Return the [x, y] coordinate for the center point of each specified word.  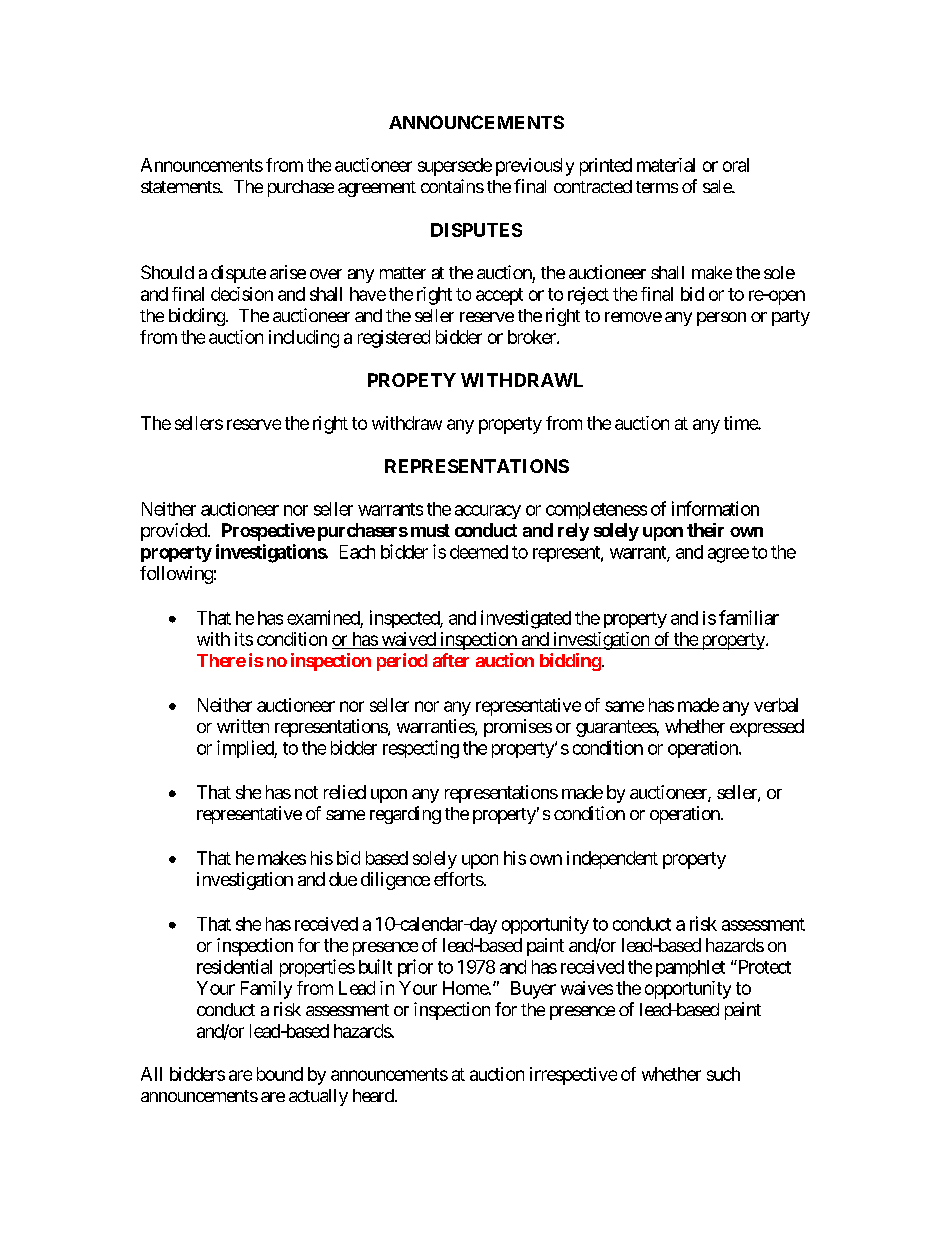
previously [535, 167]
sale [718, 186]
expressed [767, 728]
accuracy [488, 512]
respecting [421, 749]
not [306, 792]
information [715, 508]
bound [280, 1074]
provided [175, 532]
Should [167, 272]
